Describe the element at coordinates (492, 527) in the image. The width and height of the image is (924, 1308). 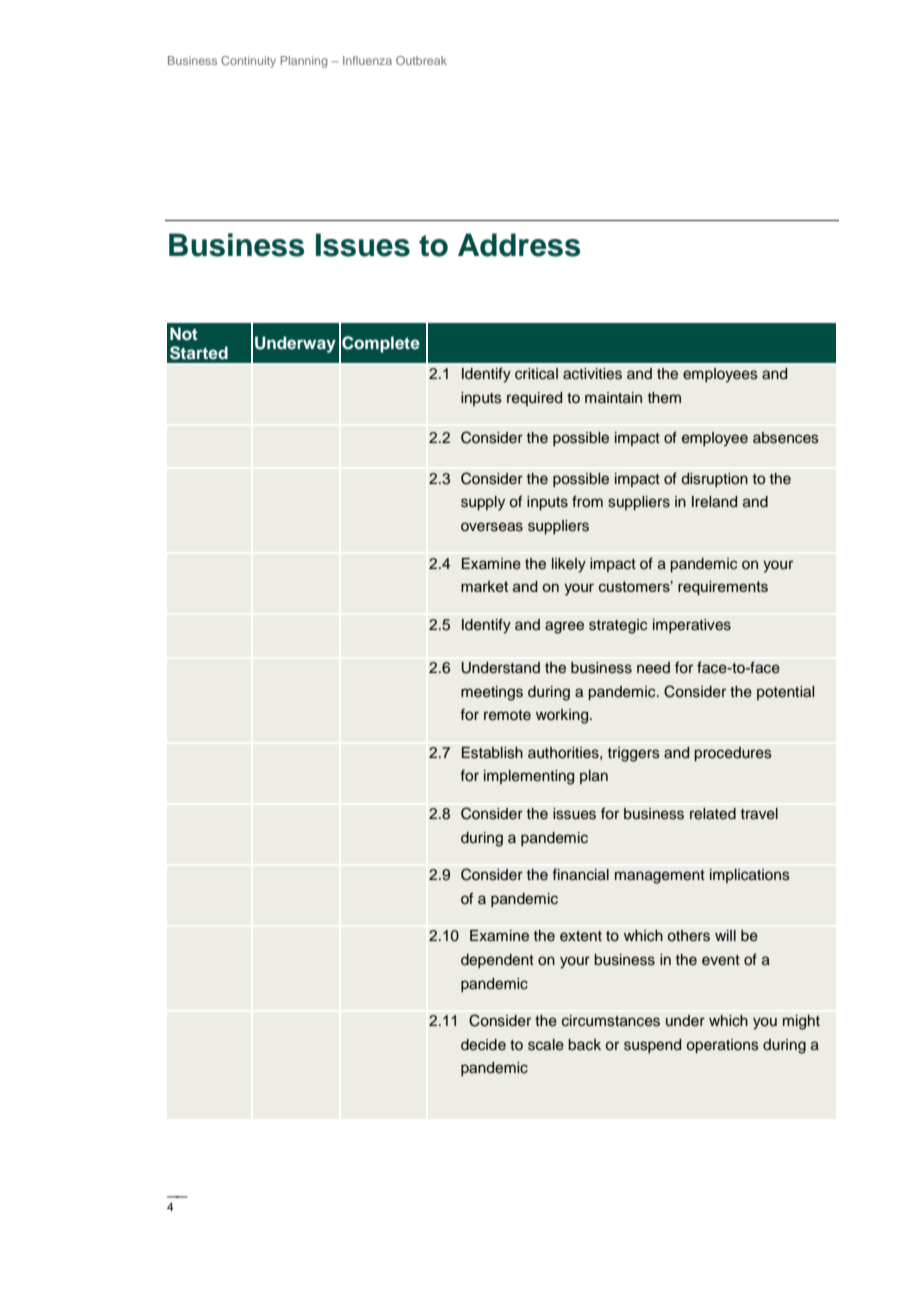
I see `overseas` at that location.
